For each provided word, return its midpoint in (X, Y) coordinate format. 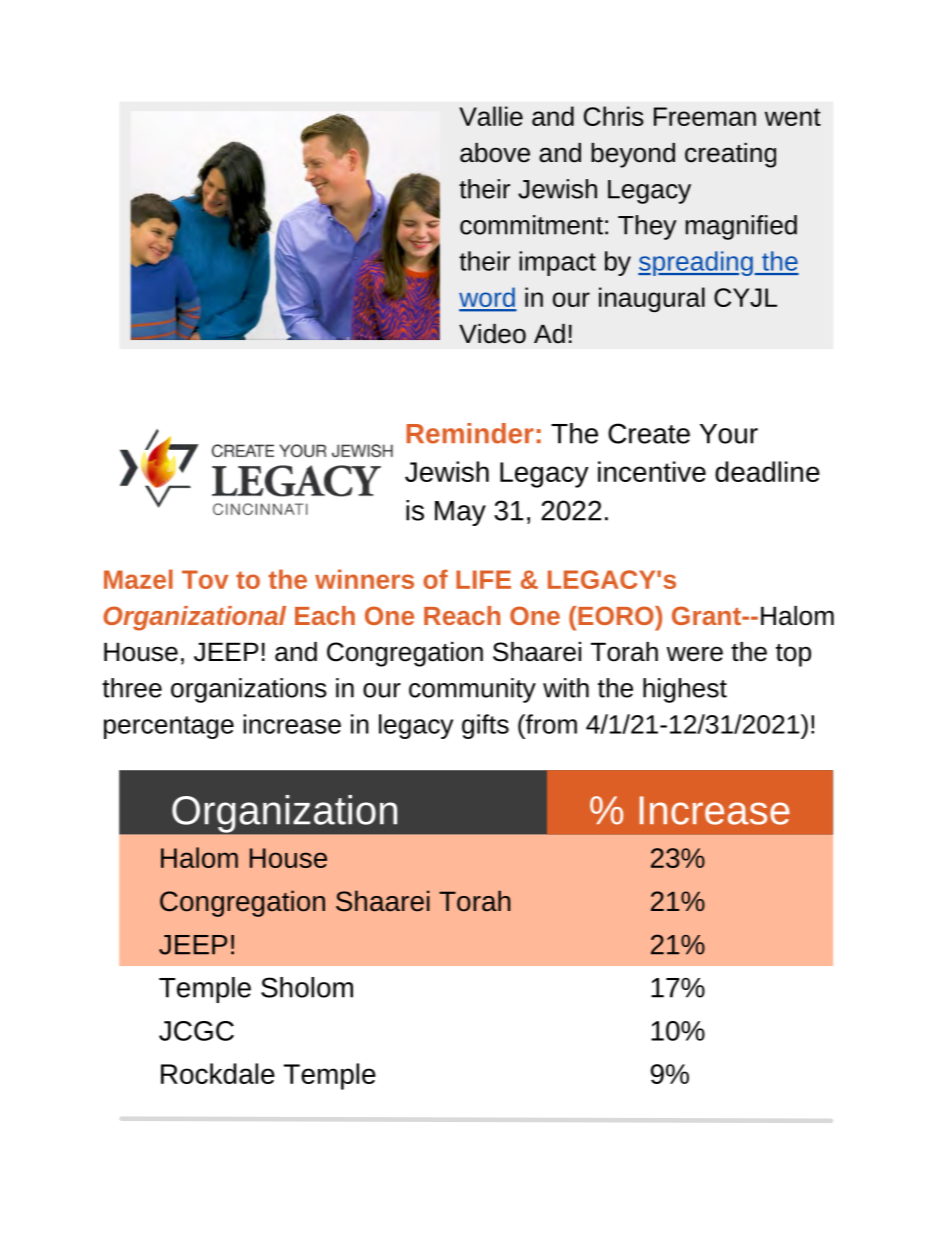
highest (685, 690)
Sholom (307, 987)
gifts (485, 726)
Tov (205, 579)
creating (730, 155)
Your (729, 434)
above (495, 153)
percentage (169, 727)
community (472, 690)
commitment (531, 225)
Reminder (470, 433)
